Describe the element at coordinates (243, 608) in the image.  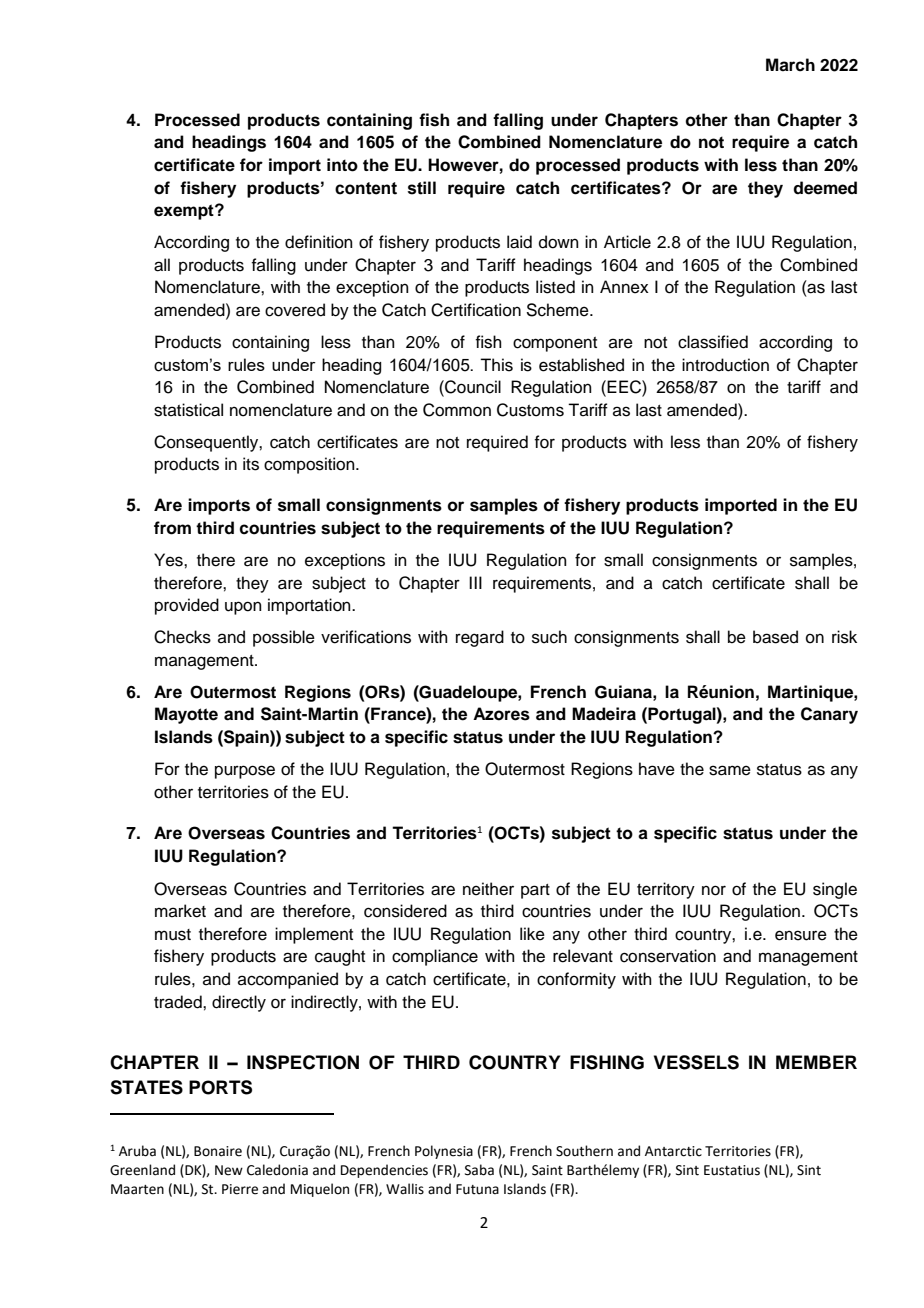
I see `upon` at that location.
